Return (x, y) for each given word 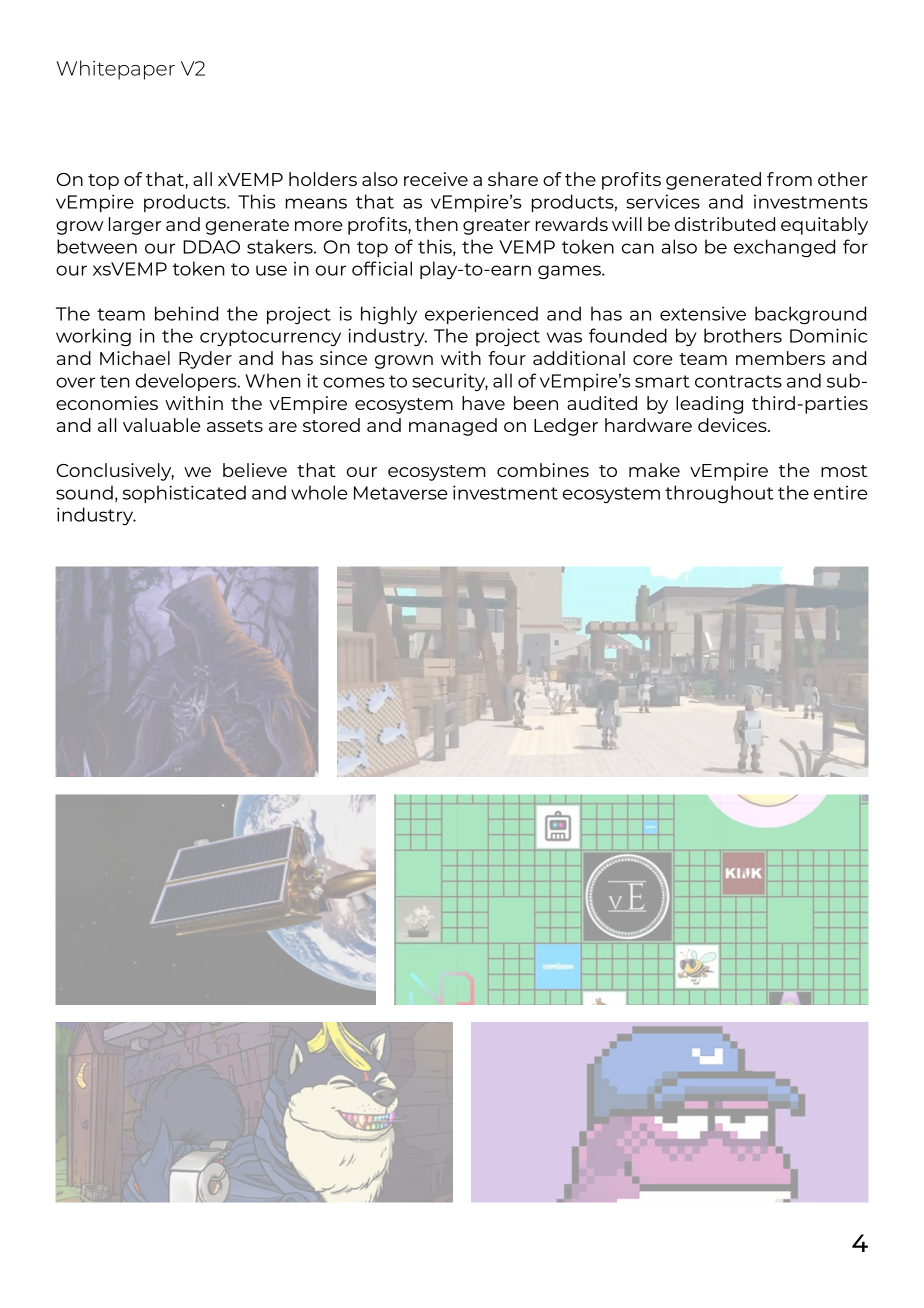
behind (186, 313)
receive (436, 179)
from (789, 179)
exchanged (784, 248)
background (810, 315)
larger (135, 226)
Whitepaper (116, 70)
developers (187, 382)
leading (709, 405)
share (513, 179)
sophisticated (184, 494)
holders (323, 179)
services (663, 201)
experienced (481, 315)
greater (496, 227)
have (483, 403)
